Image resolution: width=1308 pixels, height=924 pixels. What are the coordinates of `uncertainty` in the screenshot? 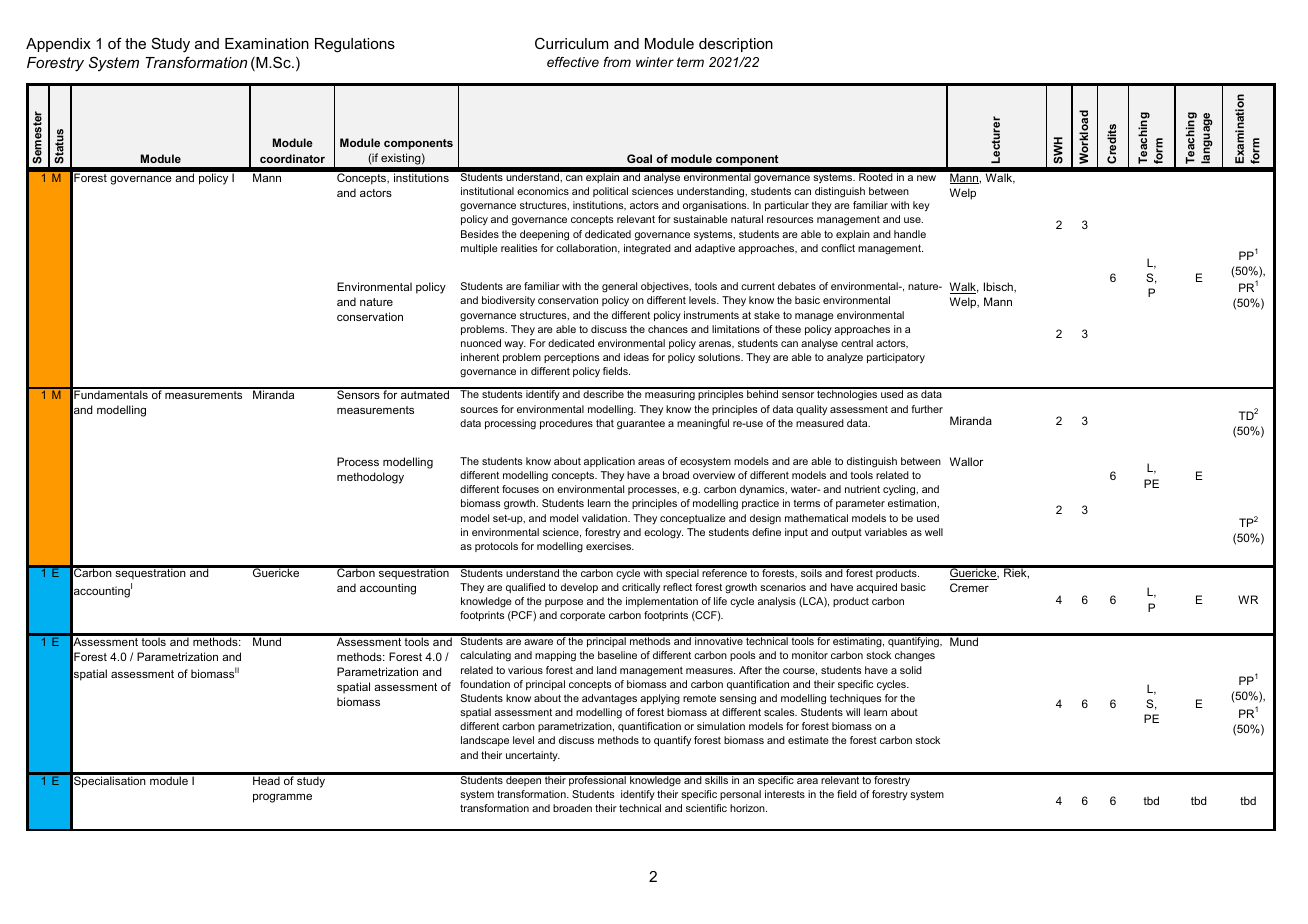 It's located at (533, 756).
